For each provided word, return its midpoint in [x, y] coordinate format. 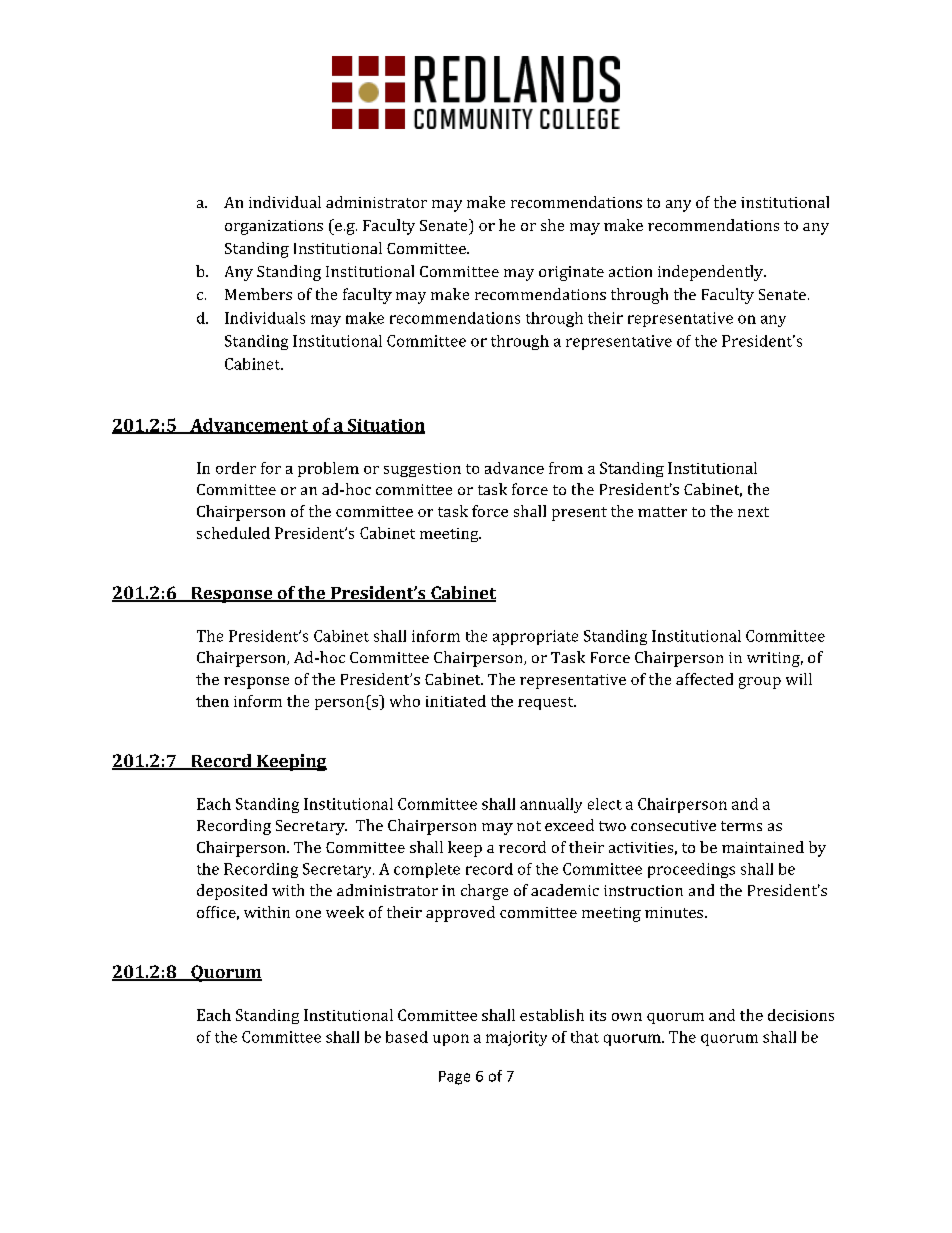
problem [328, 469]
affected [704, 679]
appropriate [535, 637]
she [552, 225]
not [529, 826]
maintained [763, 847]
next [753, 512]
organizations [274, 227]
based [407, 1037]
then [212, 701]
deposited [232, 892]
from [566, 468]
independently [711, 273]
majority [516, 1038]
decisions [801, 1015]
